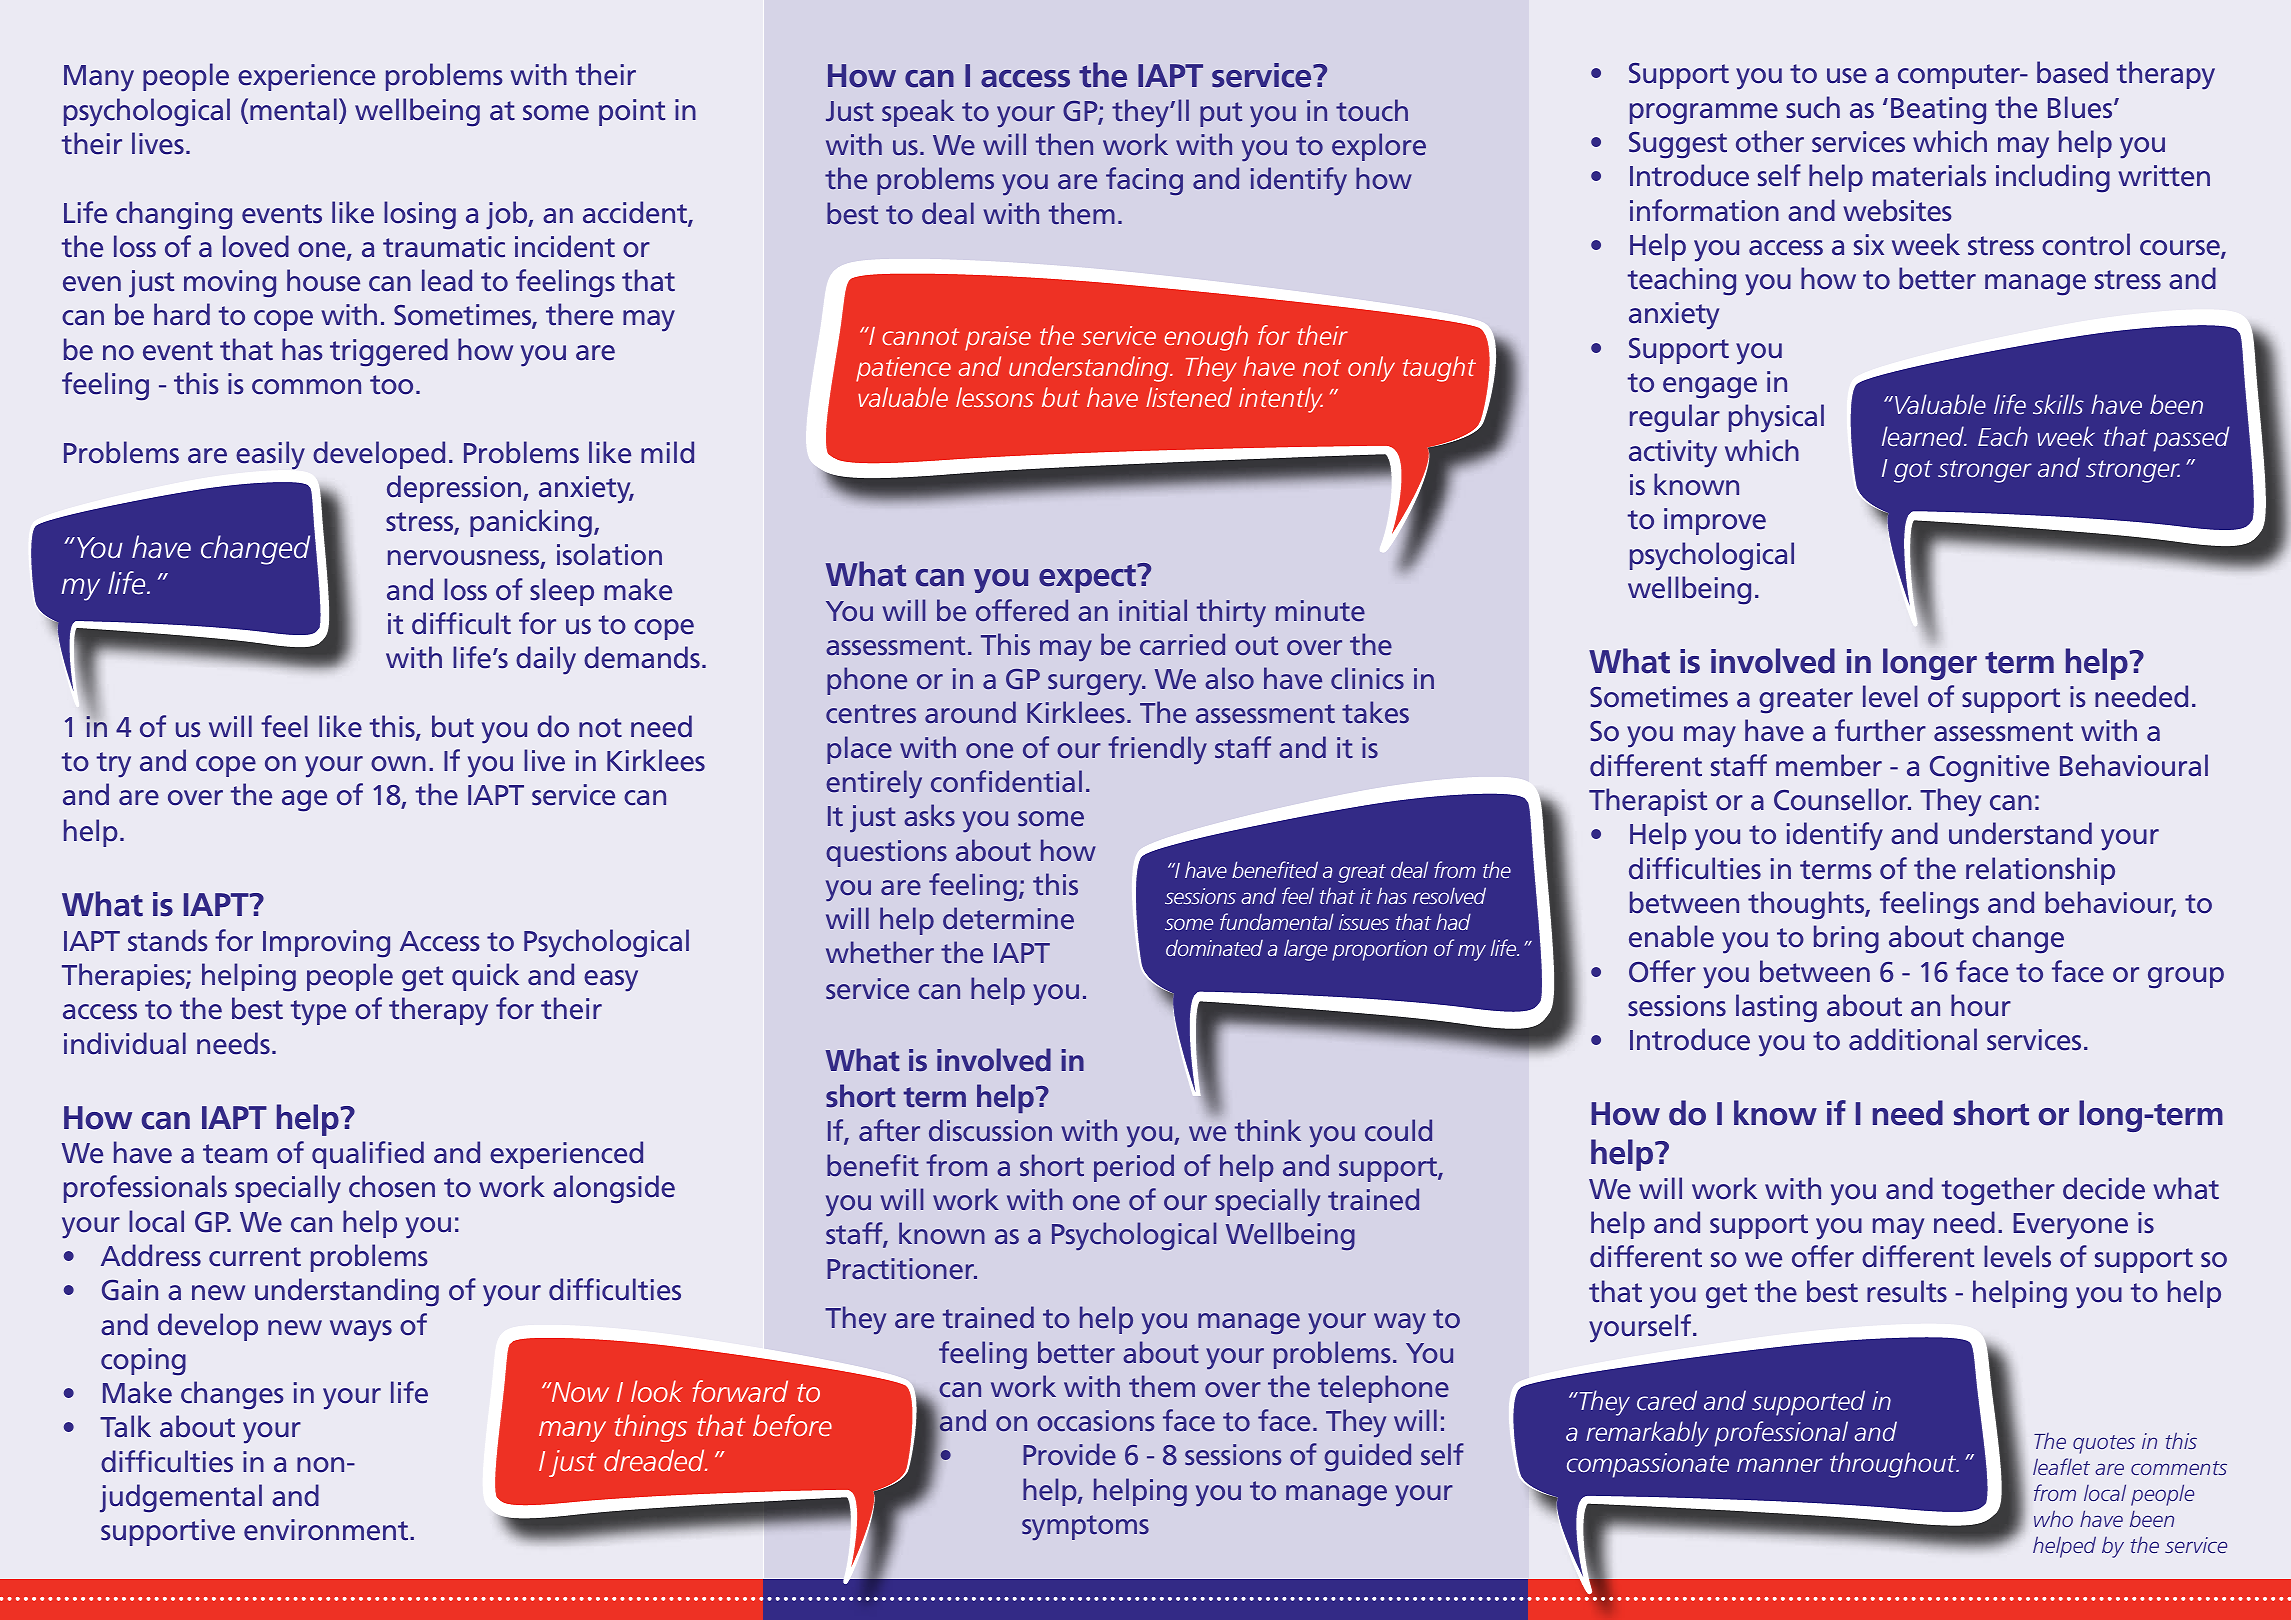  I want to click on together, so click(1998, 1191).
